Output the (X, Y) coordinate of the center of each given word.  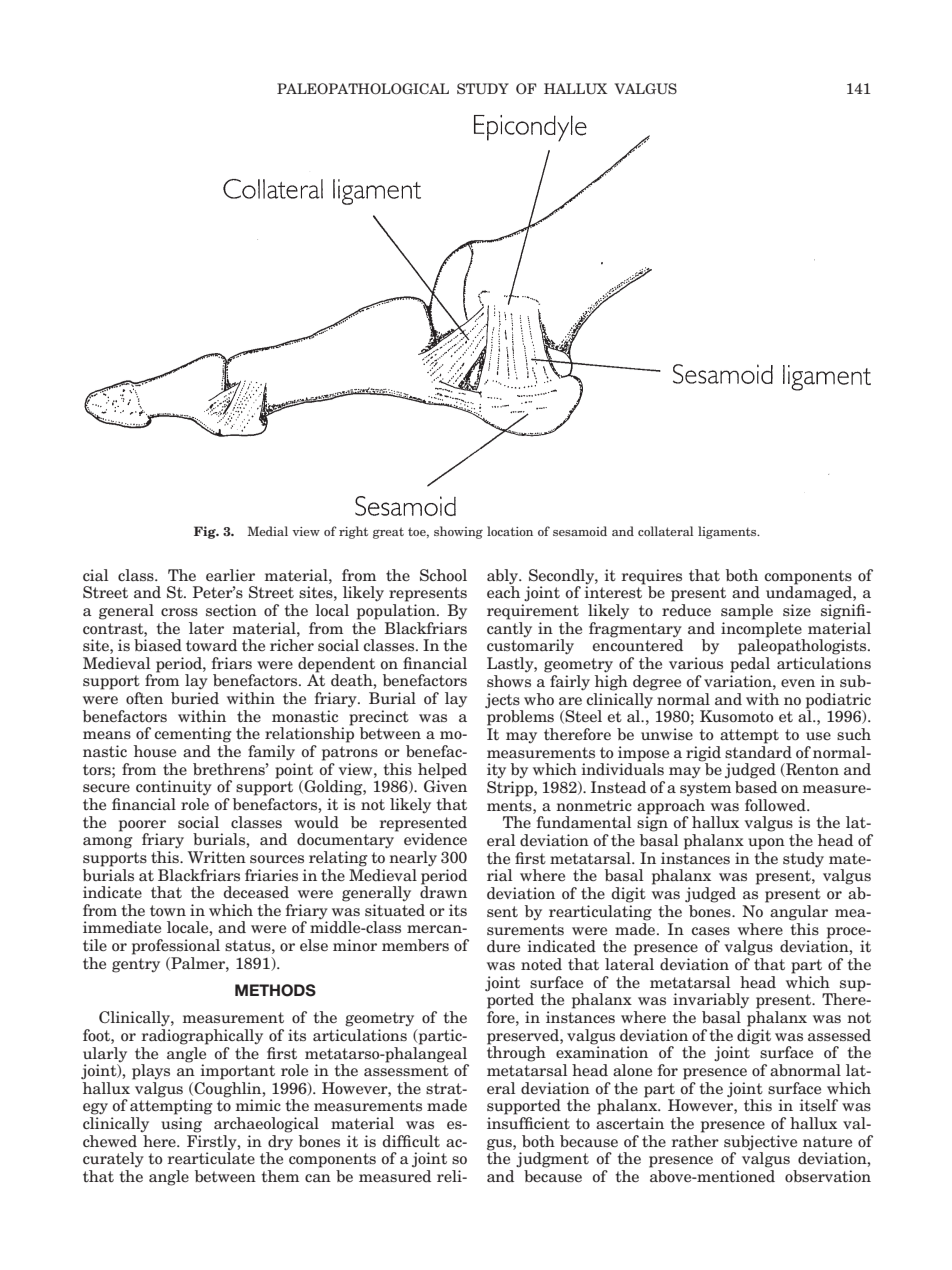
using (181, 1125)
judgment (552, 1160)
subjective (760, 1142)
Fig (206, 532)
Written (217, 857)
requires (652, 577)
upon (766, 844)
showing (458, 532)
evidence (435, 839)
